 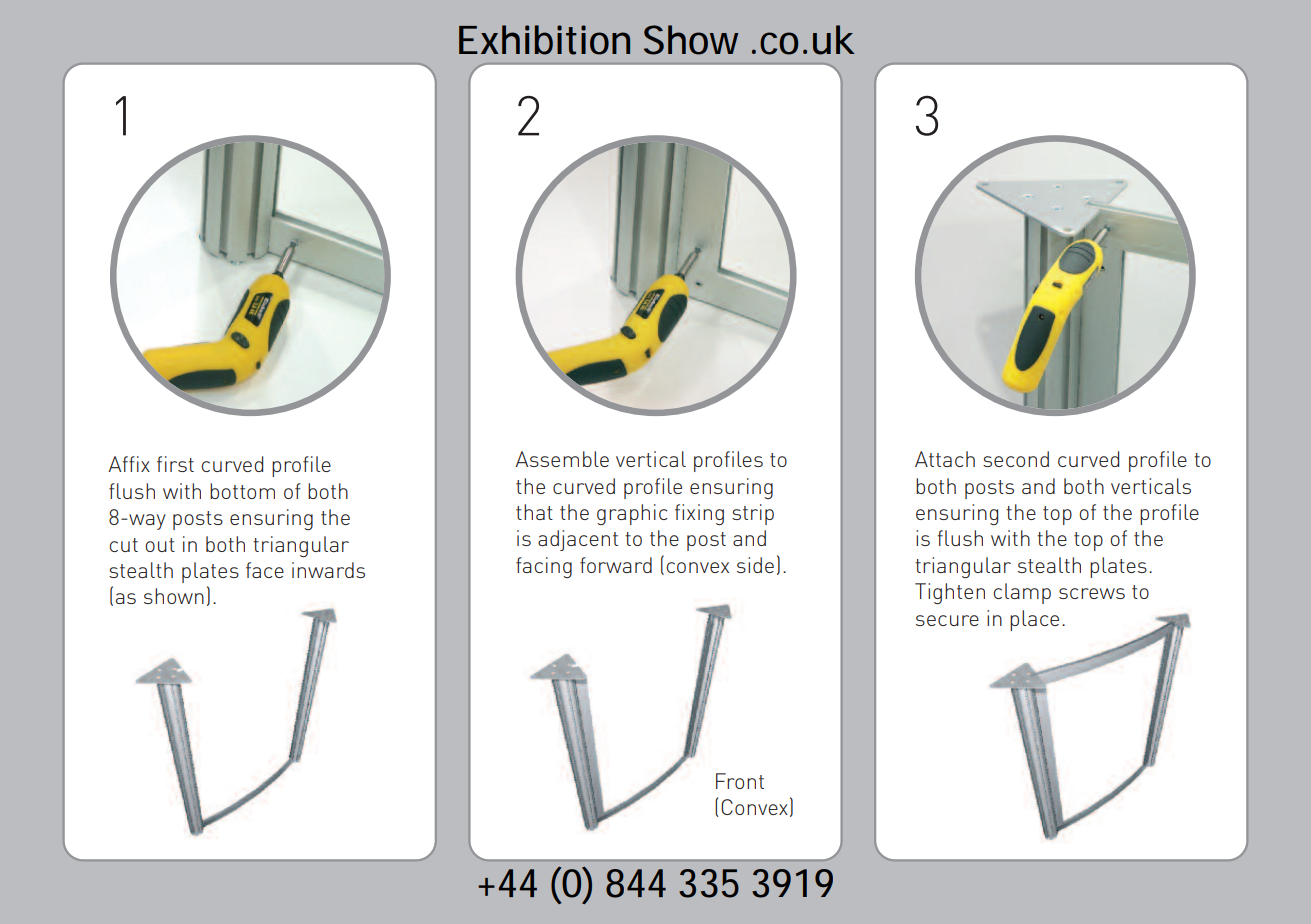 What do you see at coordinates (175, 464) in the screenshot?
I see `first` at bounding box center [175, 464].
